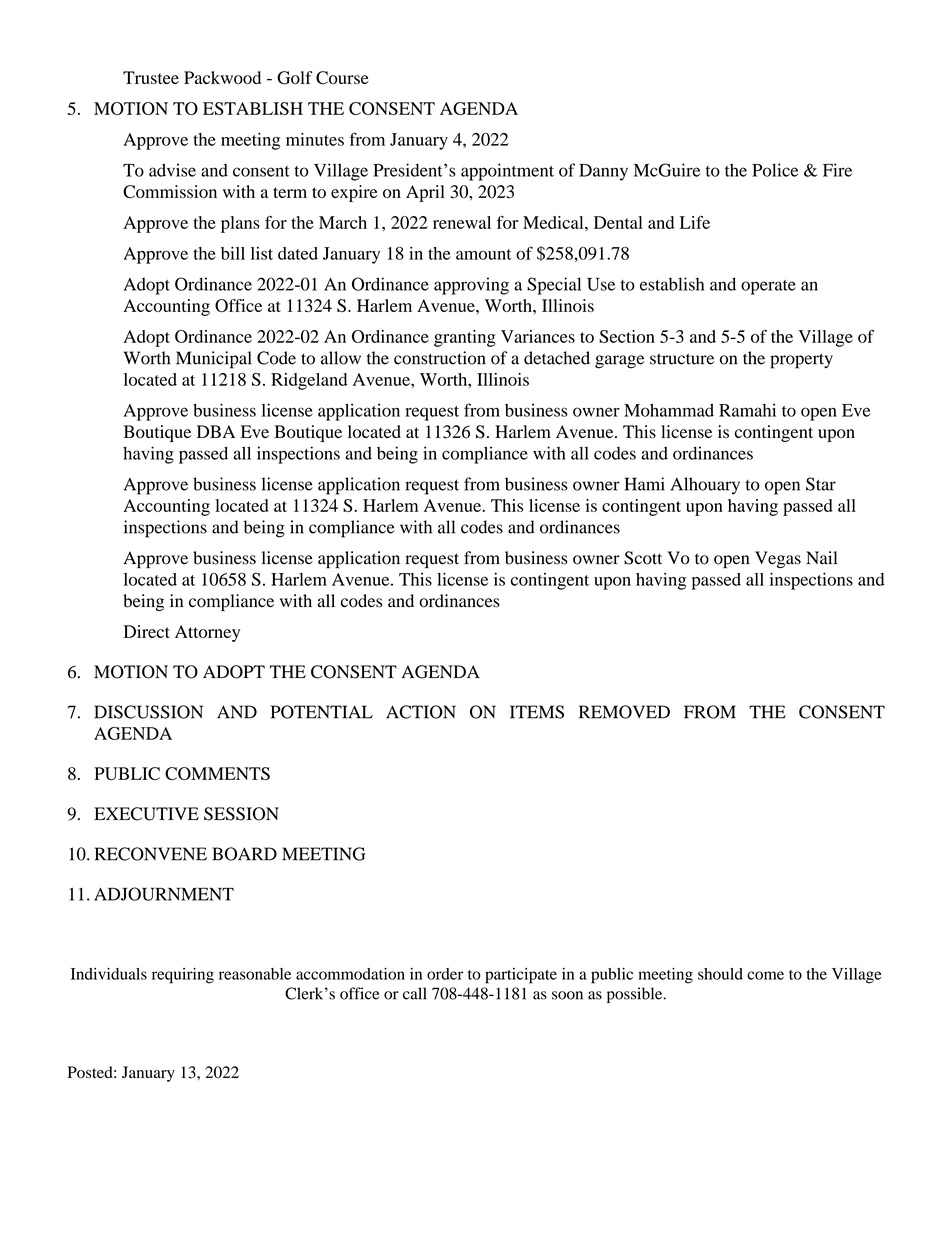 The height and width of the screenshot is (1233, 952). What do you see at coordinates (183, 976) in the screenshot?
I see `requiring` at bounding box center [183, 976].
